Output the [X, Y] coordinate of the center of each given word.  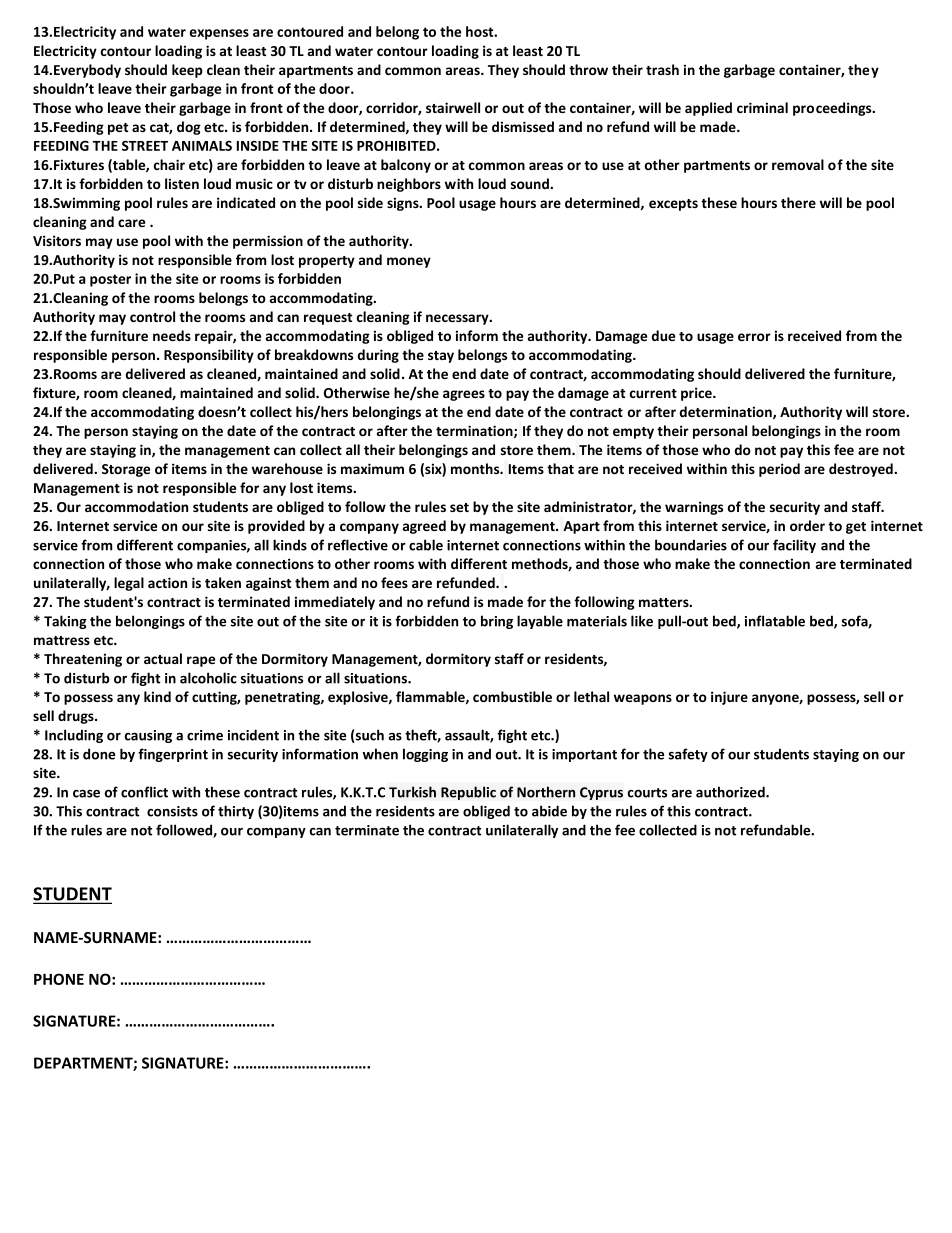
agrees [464, 395]
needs [172, 335]
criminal [762, 107]
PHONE [59, 979]
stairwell [453, 107]
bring [497, 622]
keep [187, 71]
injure [729, 698]
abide [549, 811]
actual [163, 658]
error [754, 337]
